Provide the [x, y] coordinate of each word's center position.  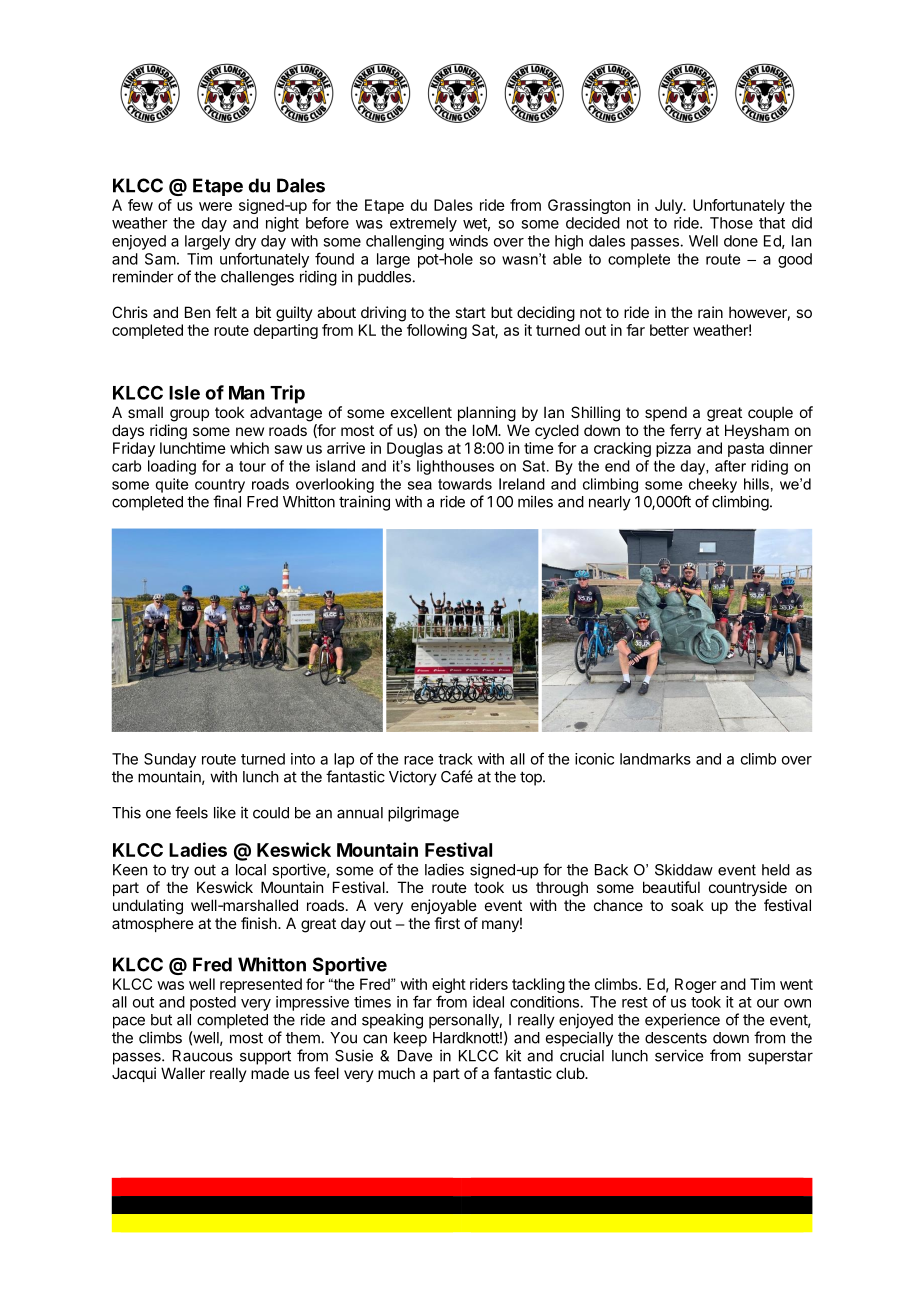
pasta [746, 450]
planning [487, 414]
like [225, 812]
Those [731, 223]
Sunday [170, 760]
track [455, 759]
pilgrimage [423, 814]
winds [468, 241]
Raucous [203, 1056]
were [215, 206]
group [189, 415]
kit [513, 1055]
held [776, 870]
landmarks [655, 759]
